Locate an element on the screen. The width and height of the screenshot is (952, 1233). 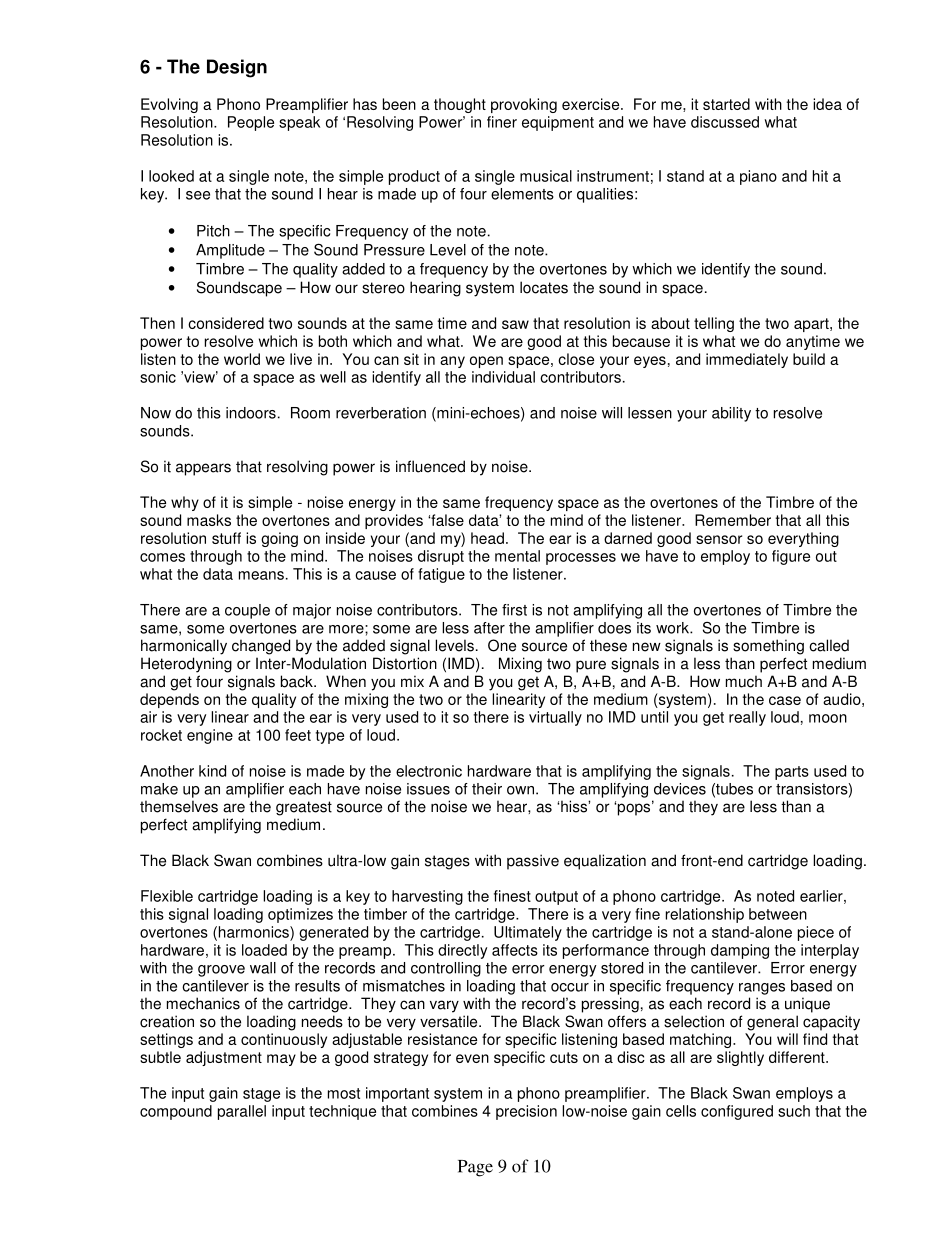
thought is located at coordinates (460, 105).
